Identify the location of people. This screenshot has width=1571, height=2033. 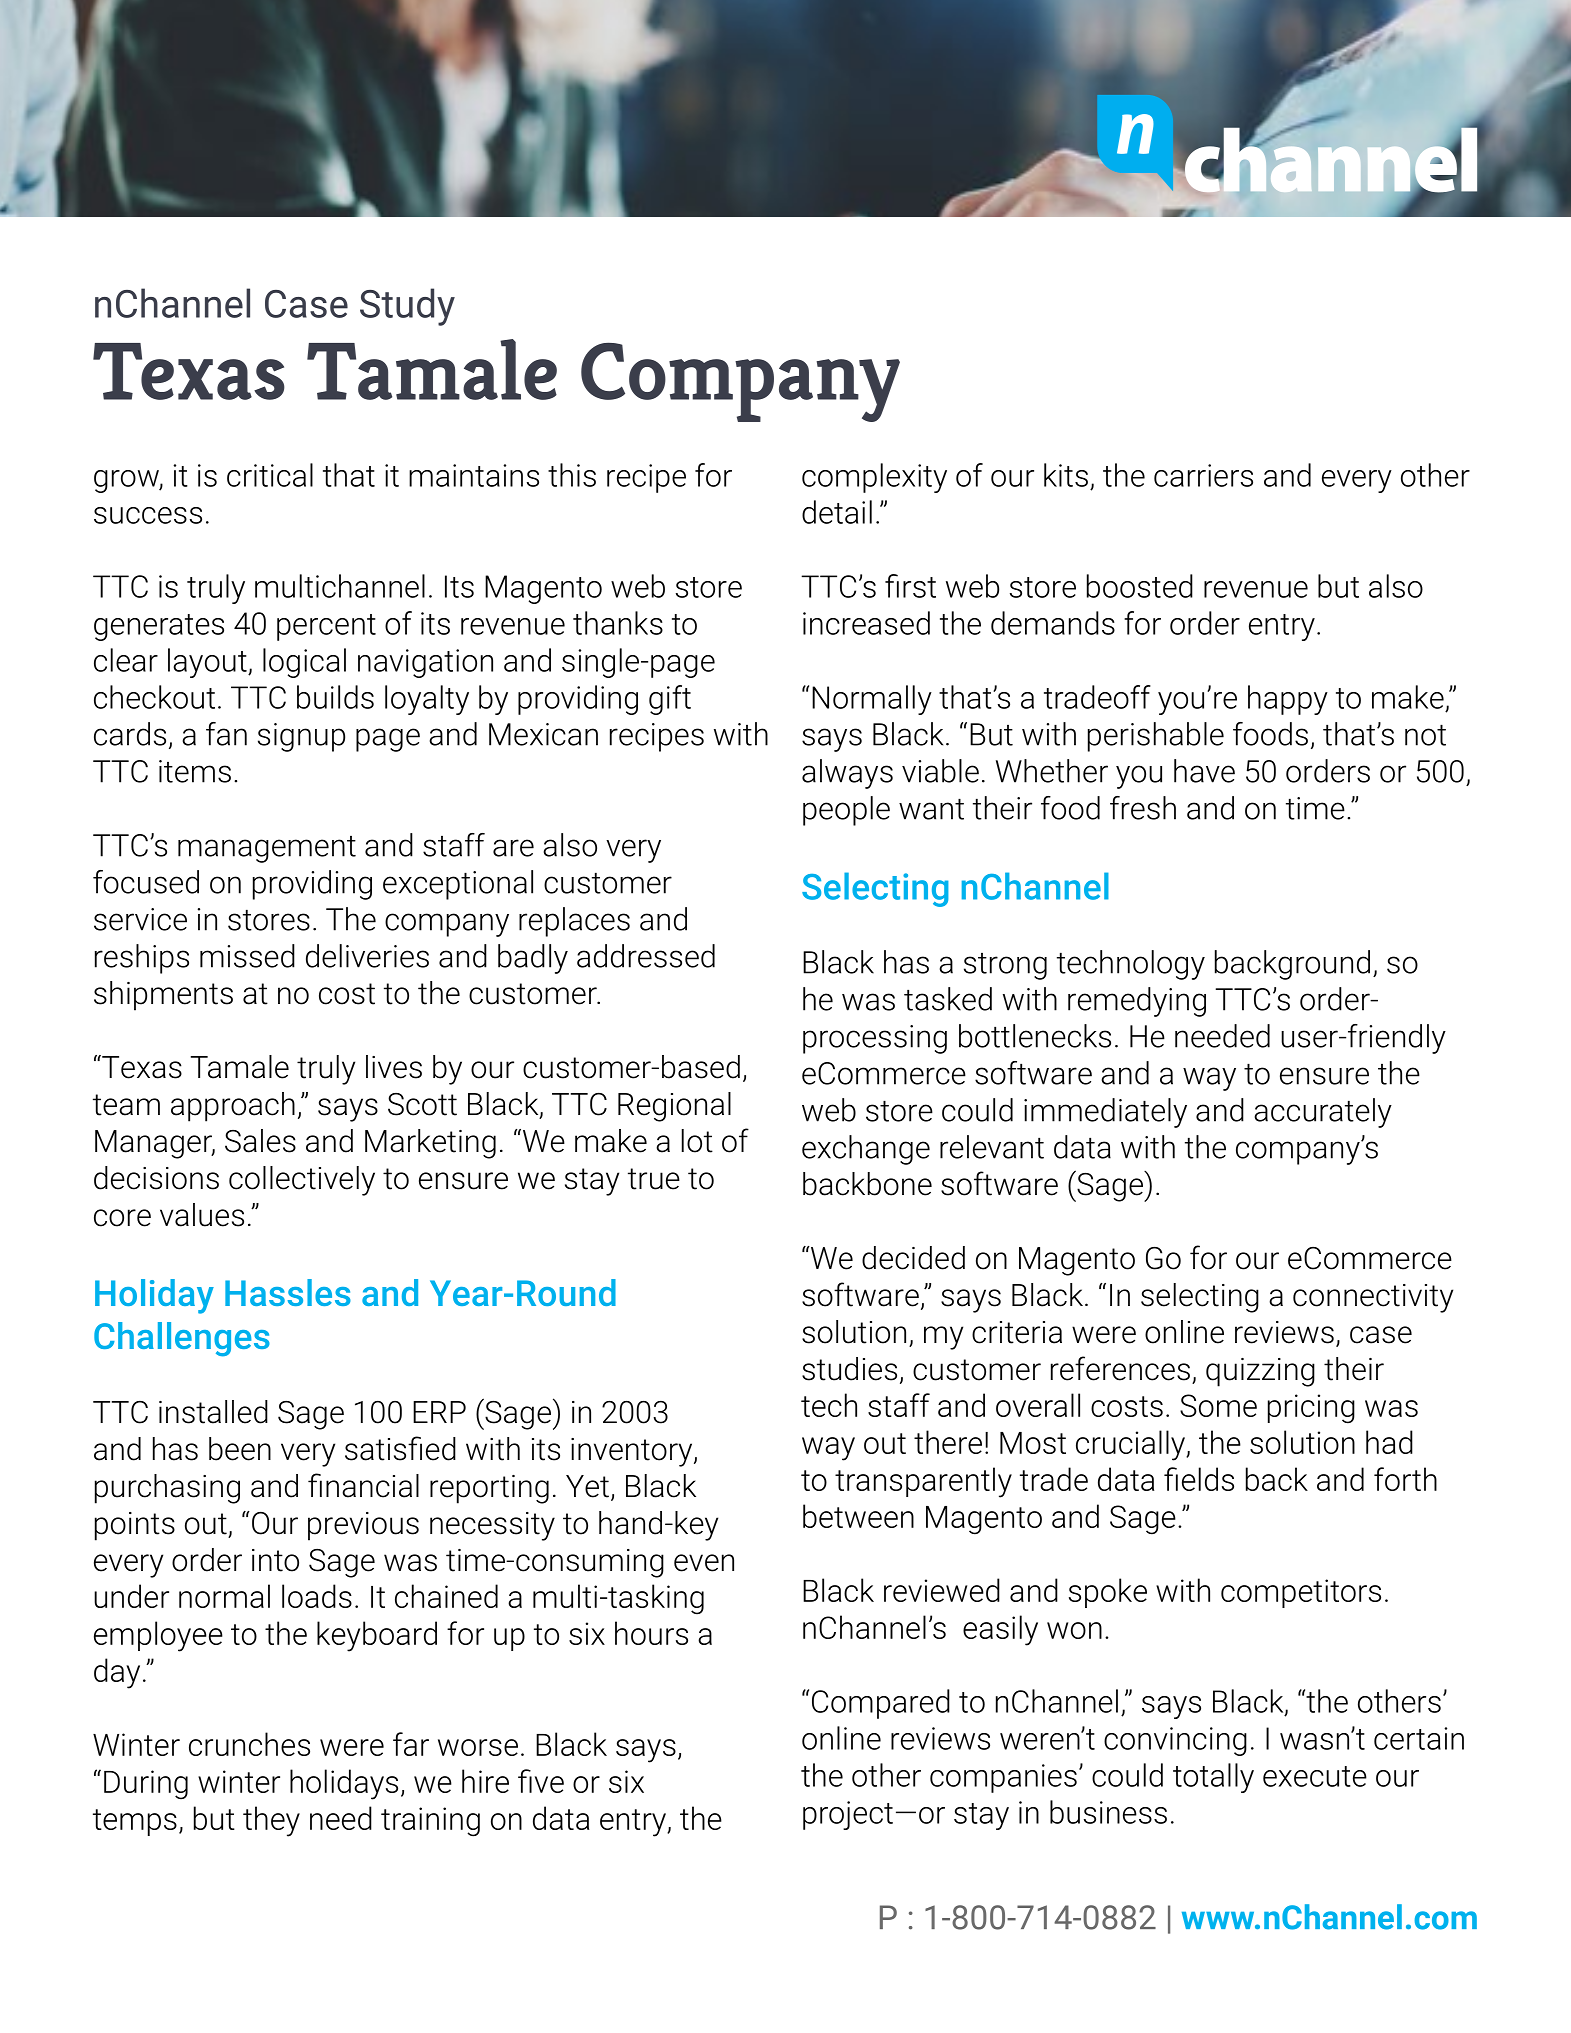
(846, 811).
